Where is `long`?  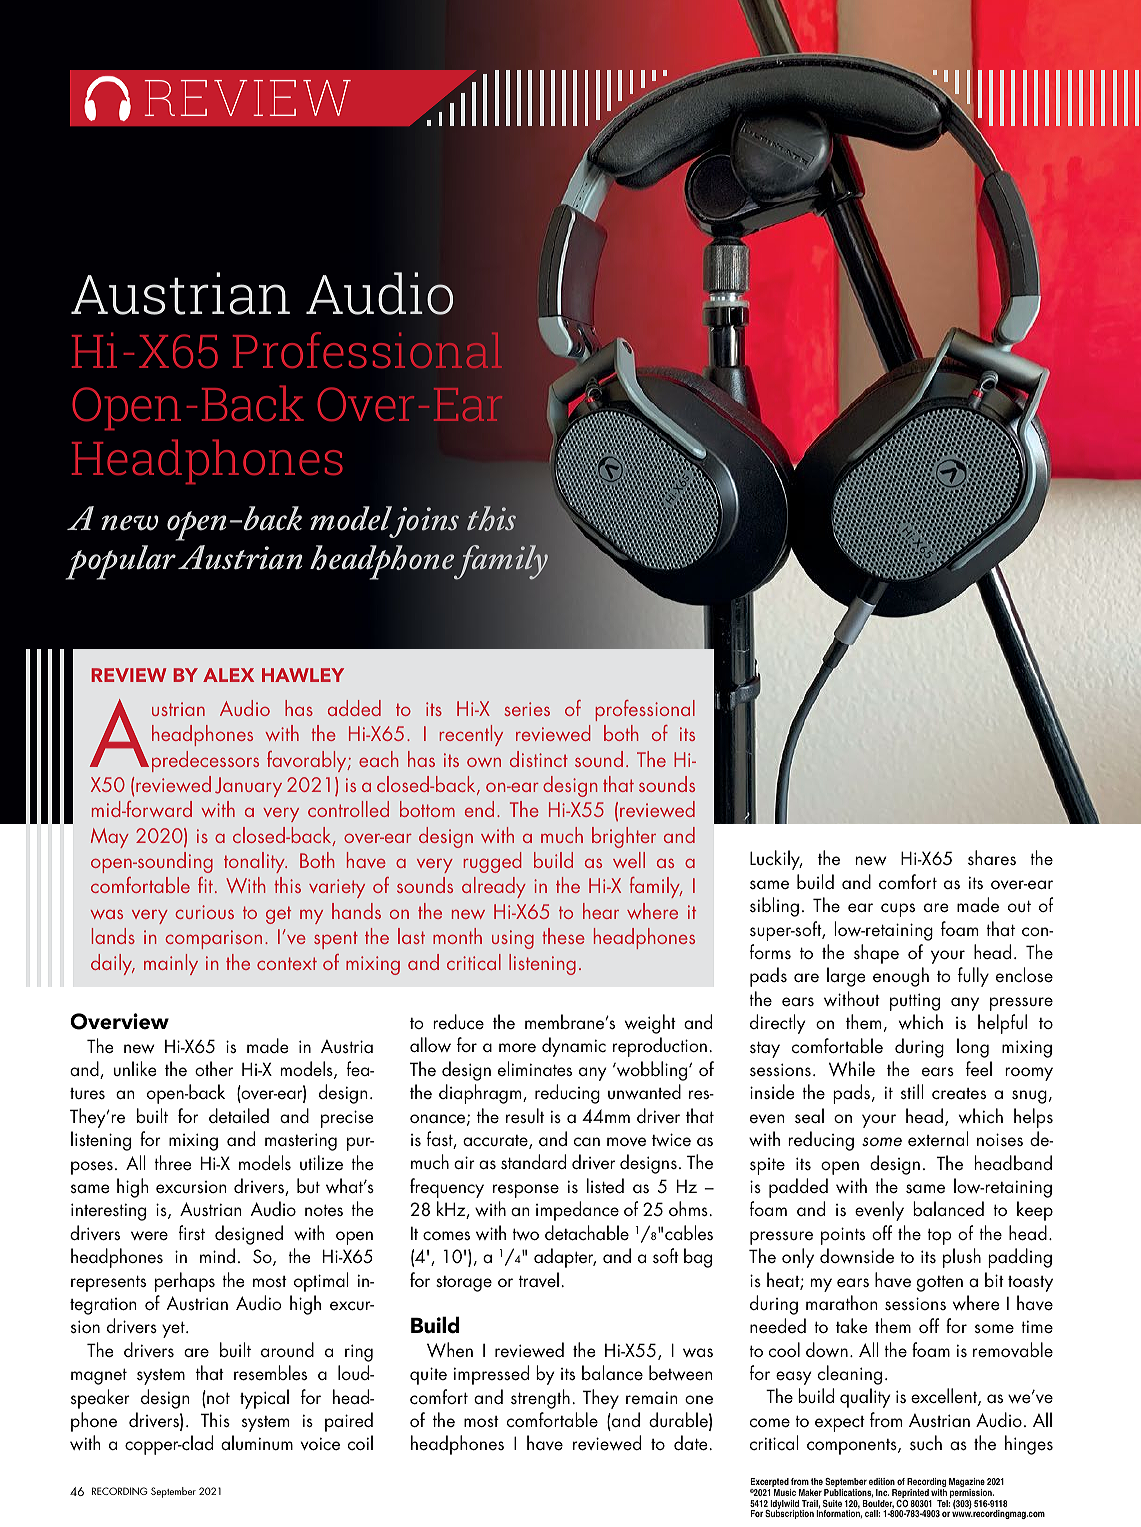 long is located at coordinates (973, 1048).
